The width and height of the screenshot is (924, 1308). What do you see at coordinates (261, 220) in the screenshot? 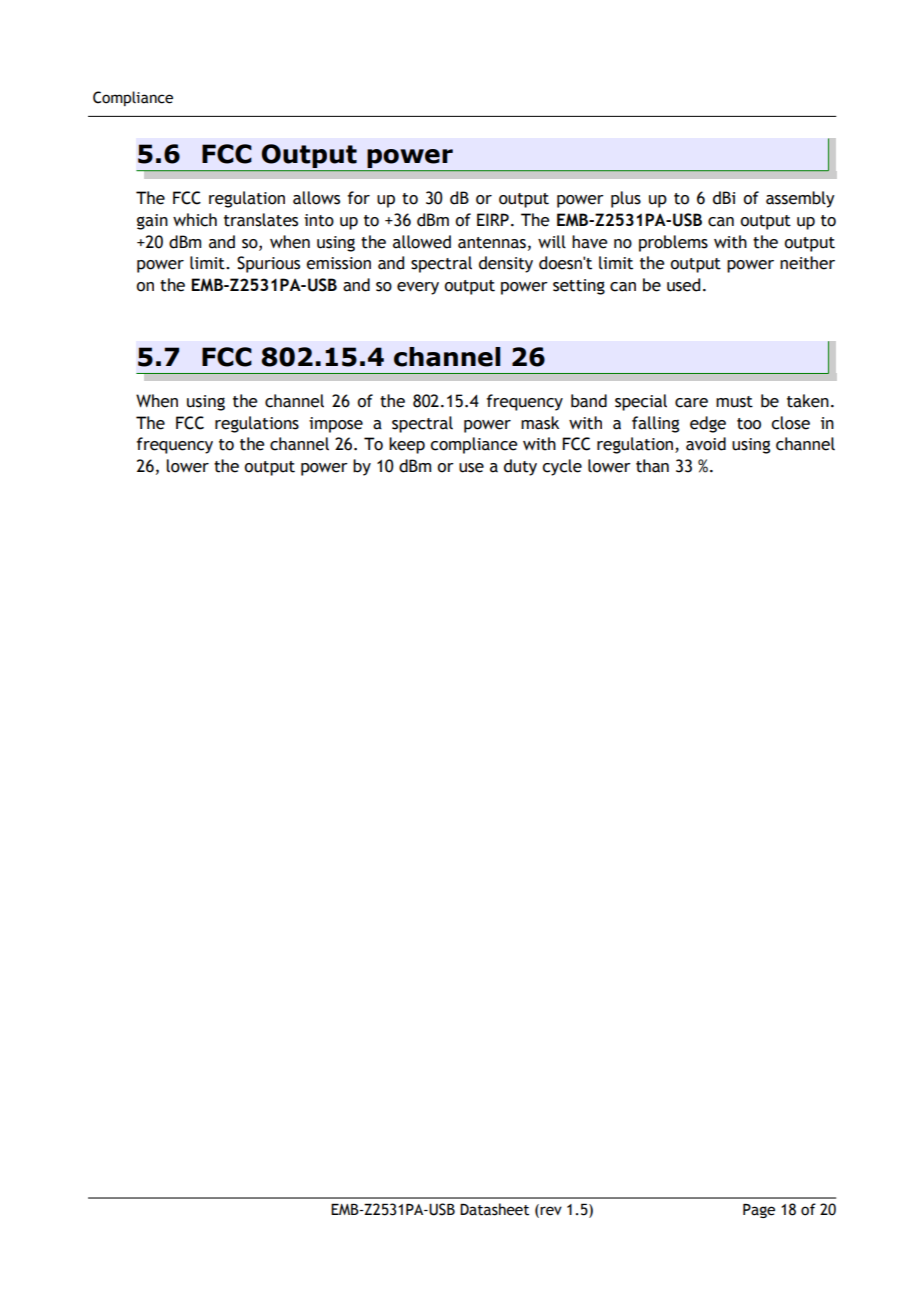
I see `translates` at bounding box center [261, 220].
